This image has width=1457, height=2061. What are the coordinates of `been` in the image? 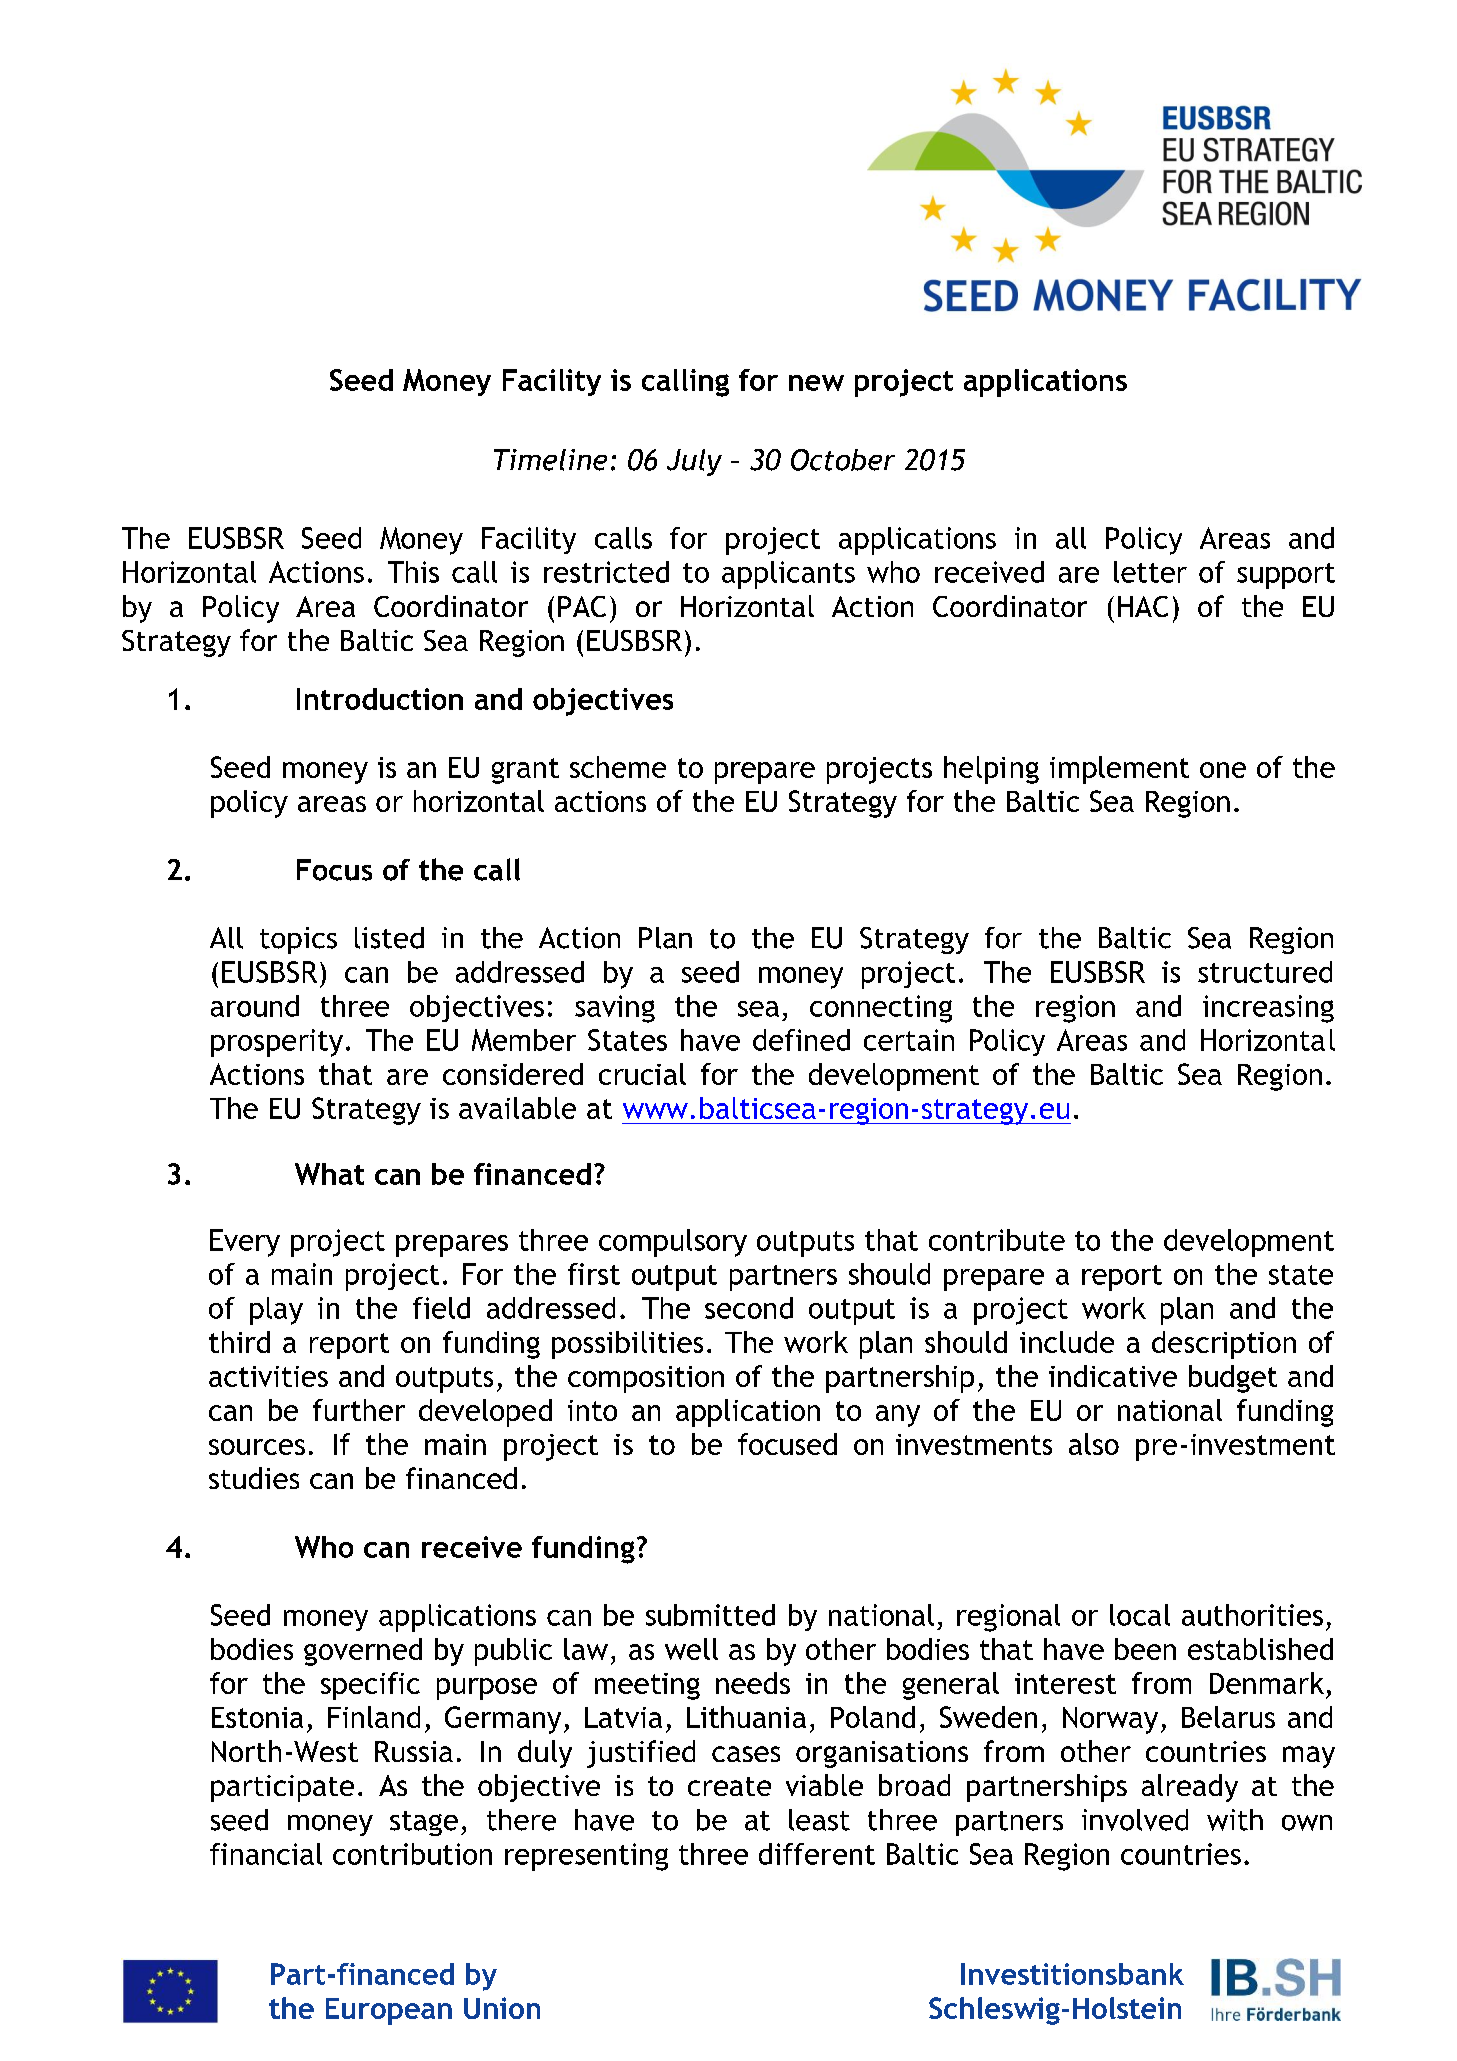 It's located at (1145, 1649).
